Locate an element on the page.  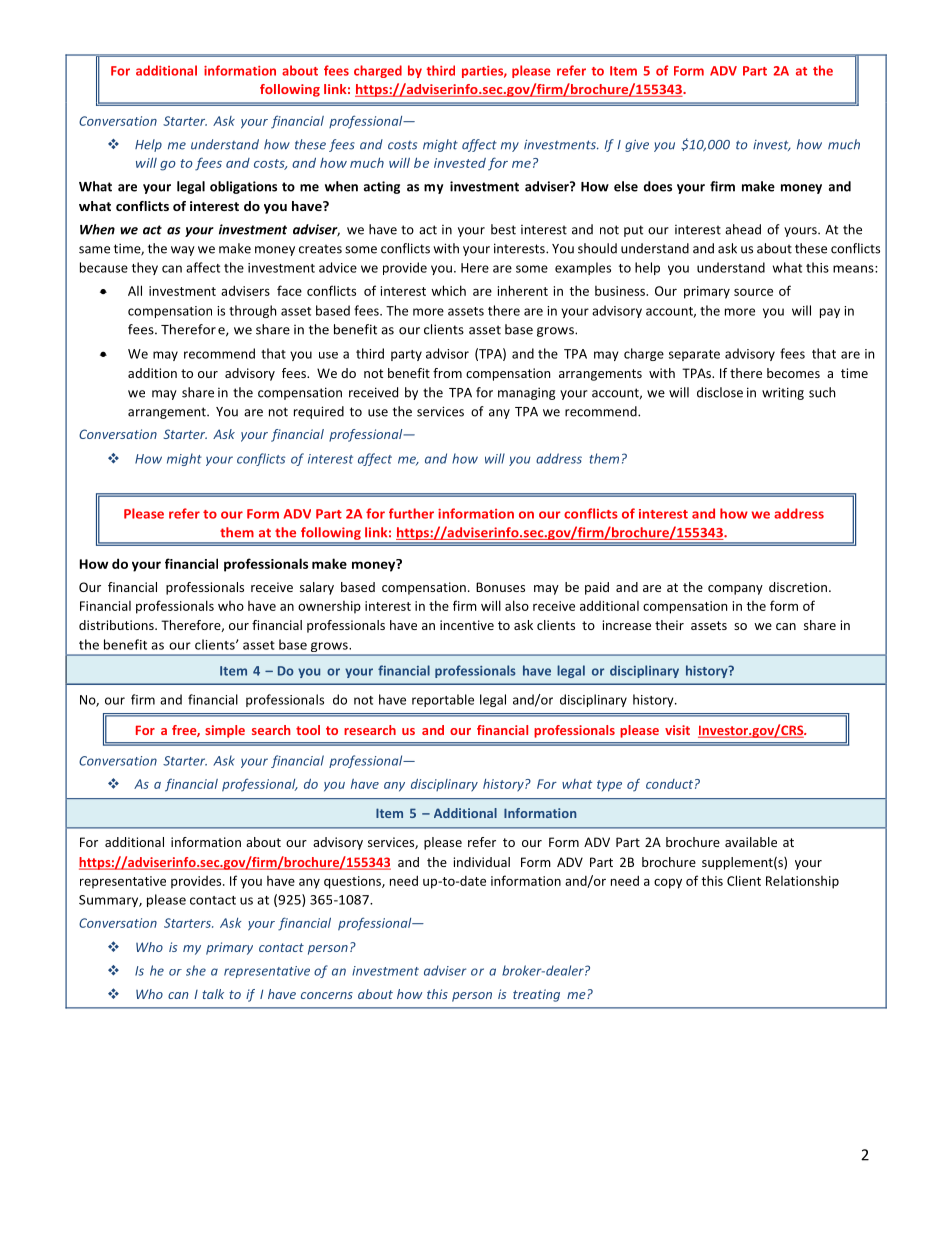
does is located at coordinates (658, 186).
